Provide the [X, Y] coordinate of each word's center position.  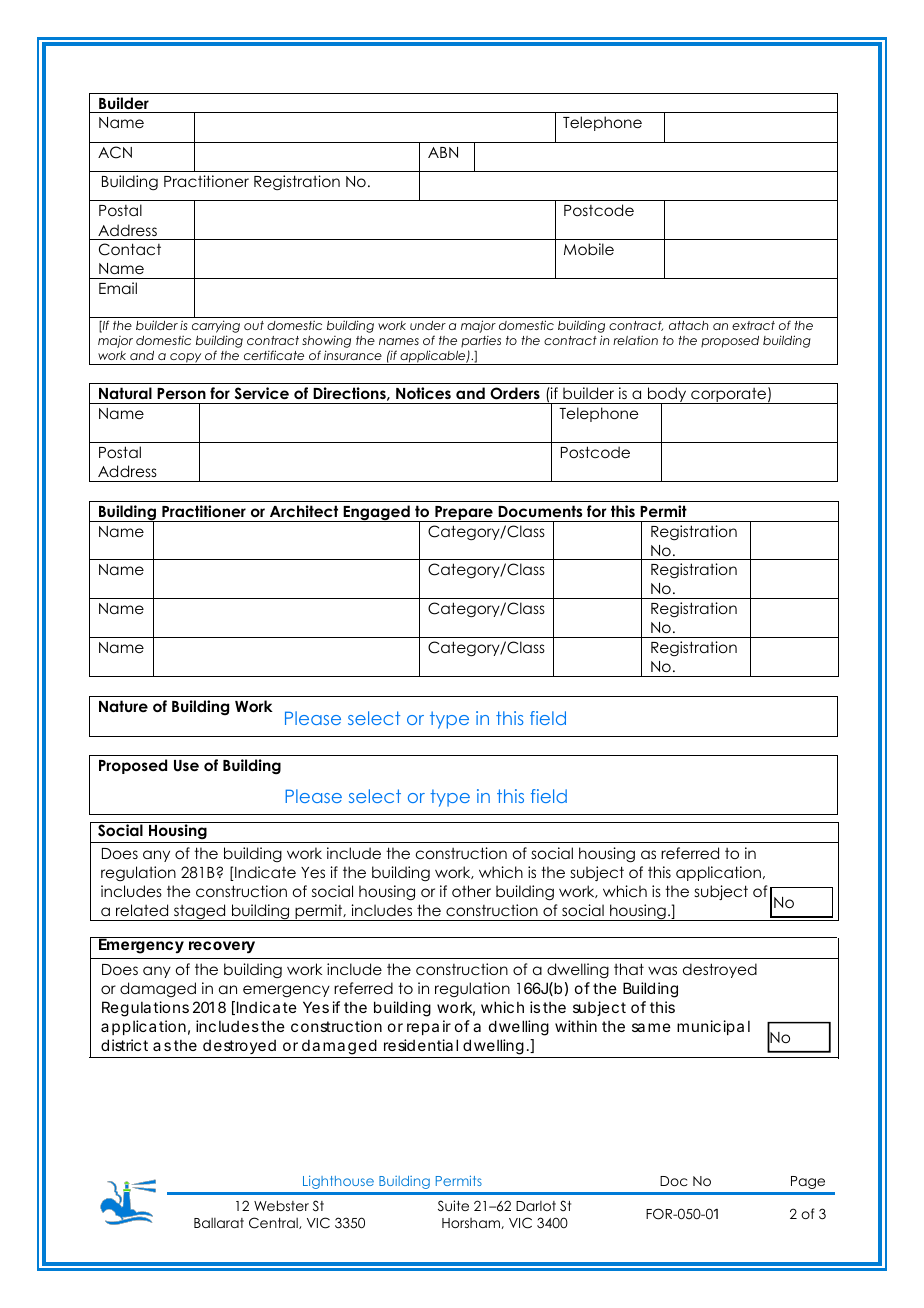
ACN [115, 152]
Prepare [464, 514]
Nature [123, 706]
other [471, 891]
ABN [443, 152]
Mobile [589, 249]
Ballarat [219, 1223]
